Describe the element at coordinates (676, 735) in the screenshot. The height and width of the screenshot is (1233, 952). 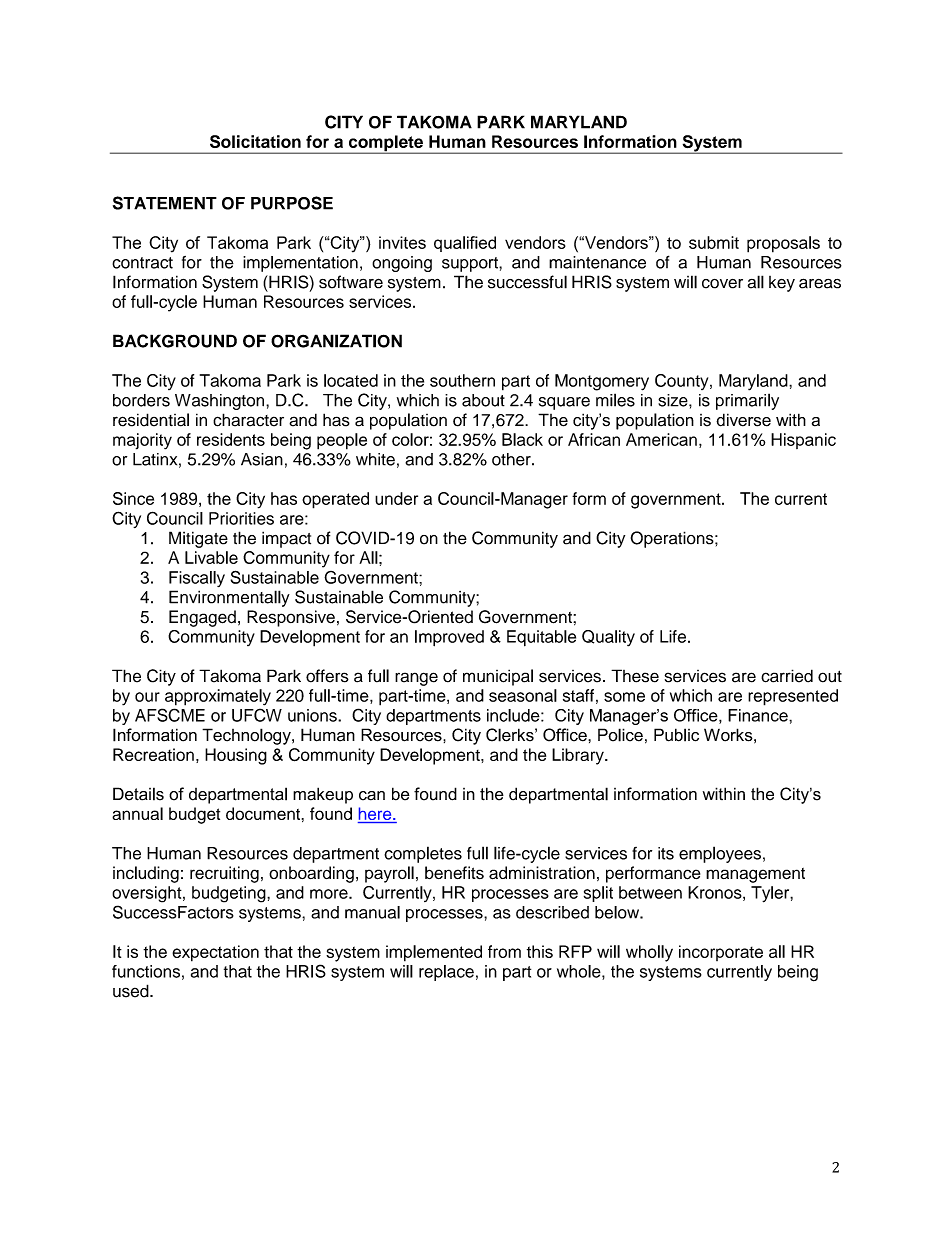
I see `Public` at that location.
